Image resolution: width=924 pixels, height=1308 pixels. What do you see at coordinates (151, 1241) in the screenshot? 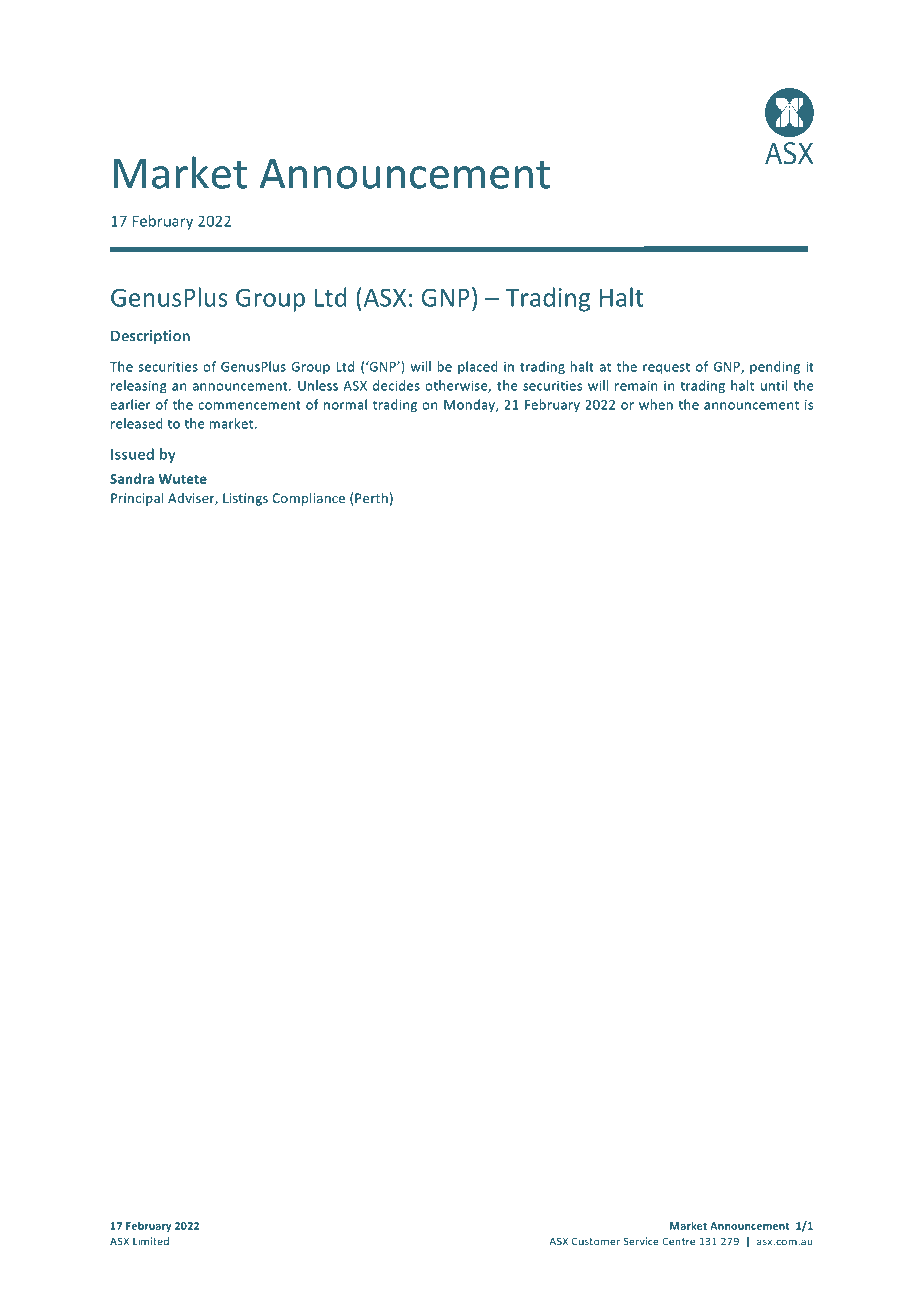
I see `Limited` at bounding box center [151, 1241].
